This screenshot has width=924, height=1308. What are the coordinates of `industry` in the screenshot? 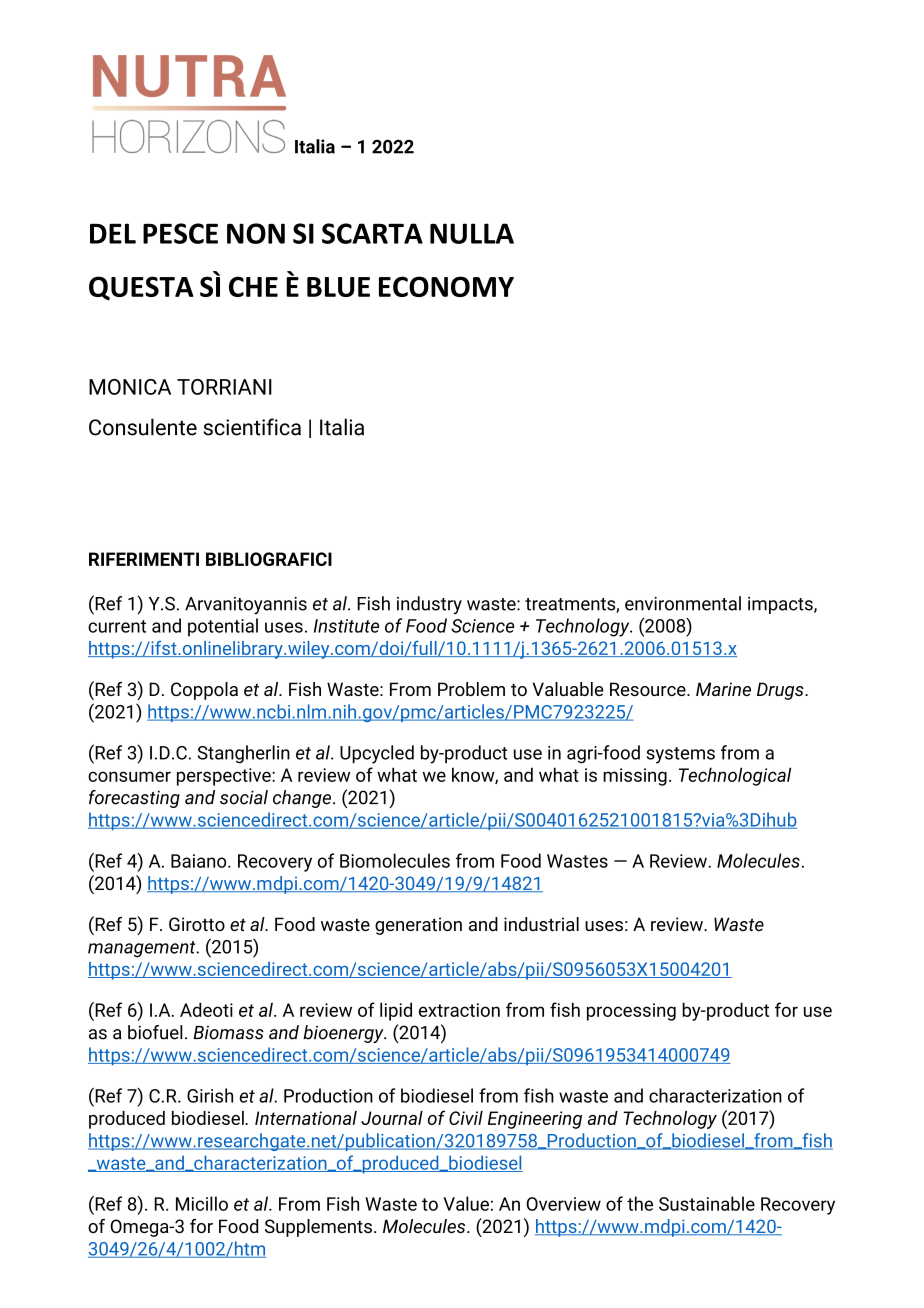 It's located at (429, 605).
